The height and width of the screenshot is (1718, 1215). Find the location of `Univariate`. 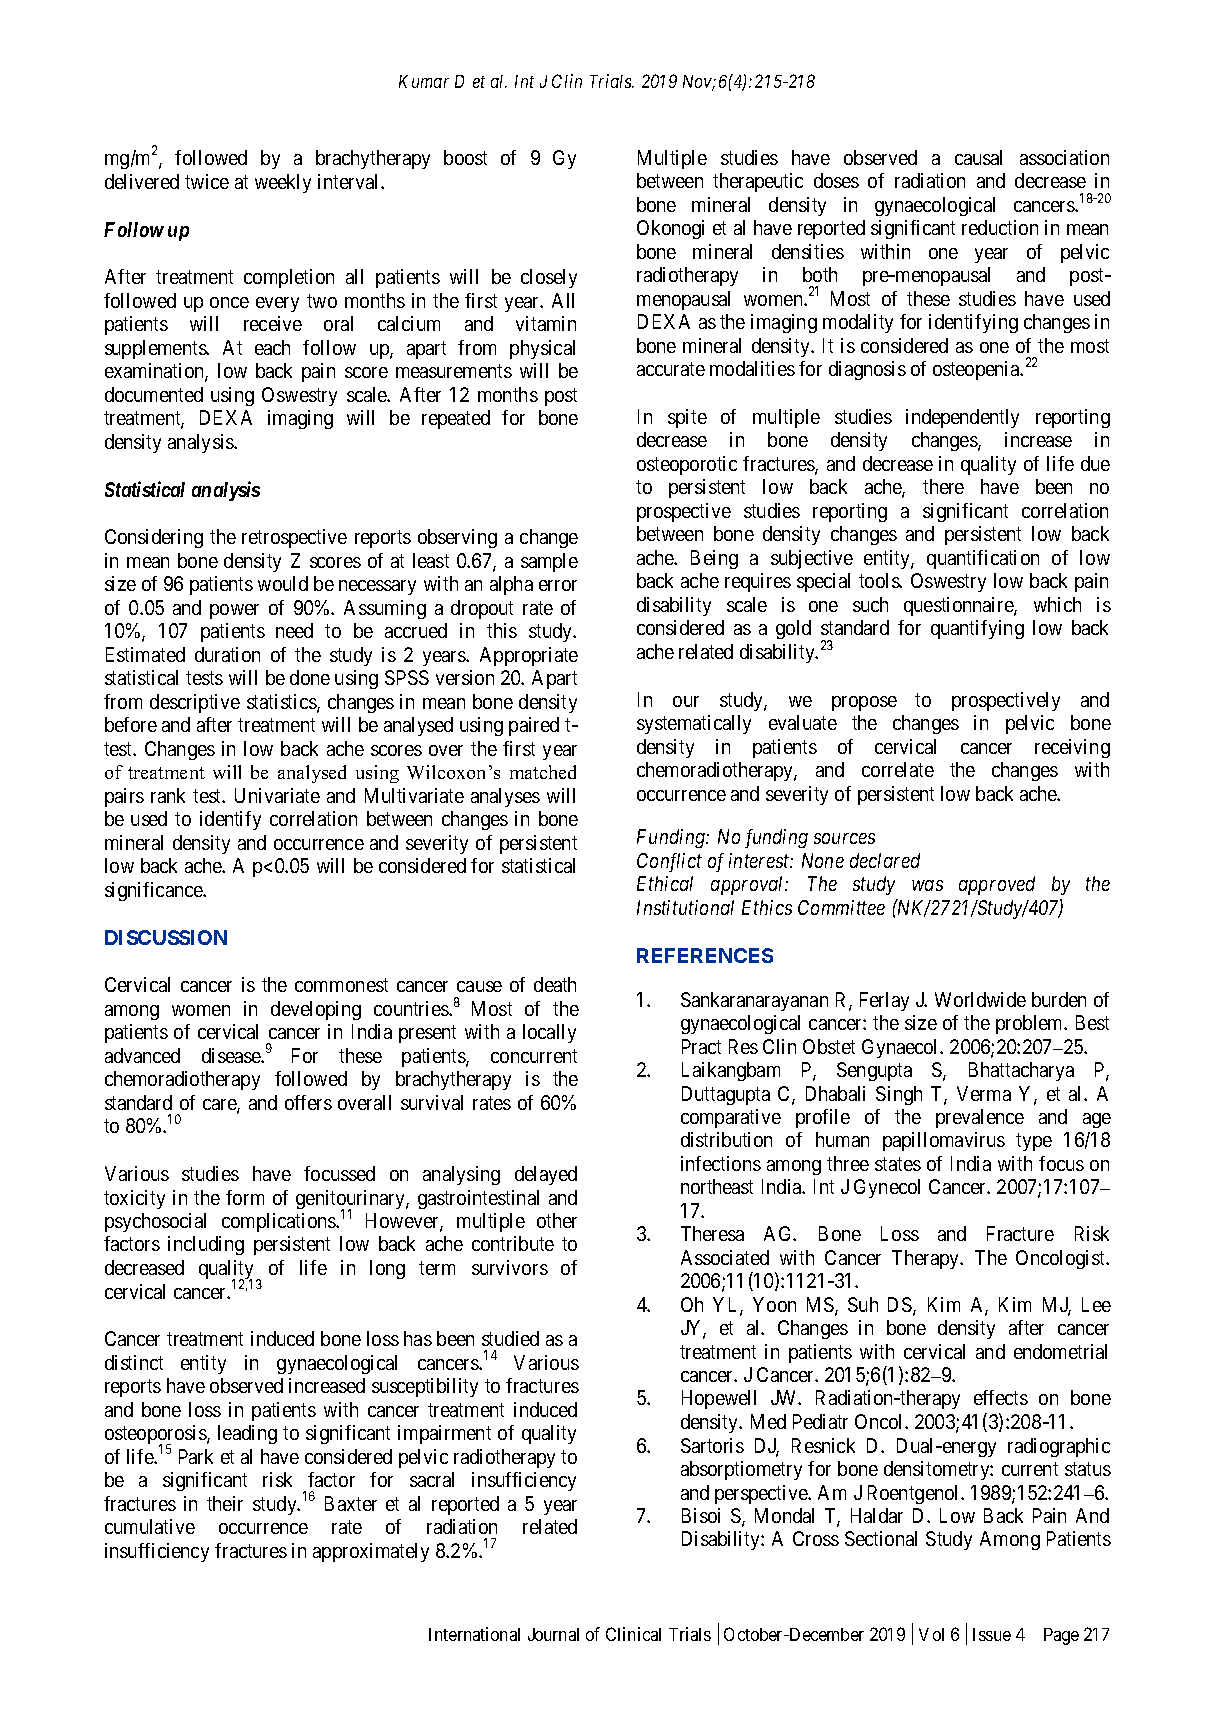

Univariate is located at coordinates (277, 795).
